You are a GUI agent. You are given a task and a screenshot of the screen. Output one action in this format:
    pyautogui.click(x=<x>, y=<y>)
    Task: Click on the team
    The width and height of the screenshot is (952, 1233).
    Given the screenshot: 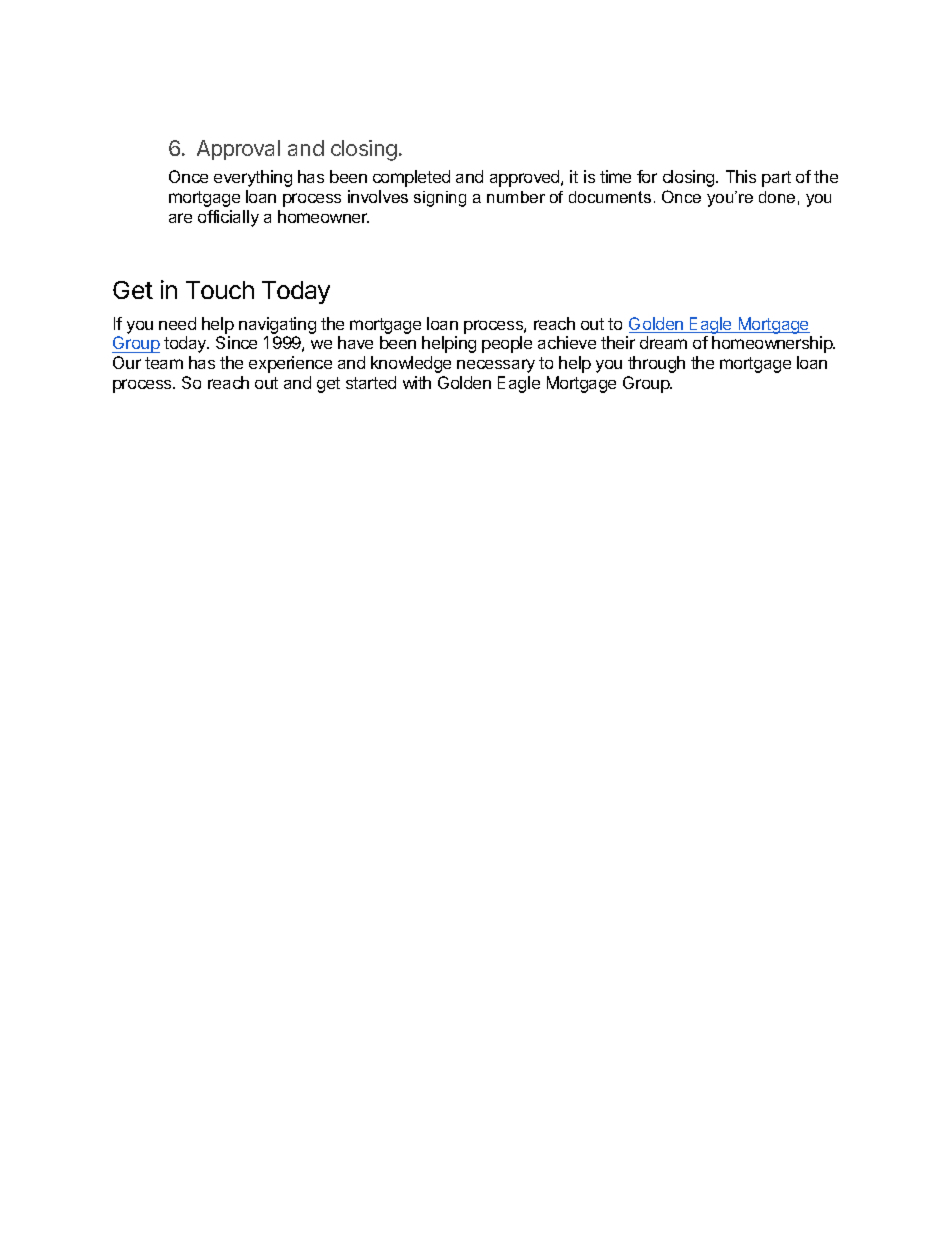 What is the action you would take?
    pyautogui.click(x=164, y=363)
